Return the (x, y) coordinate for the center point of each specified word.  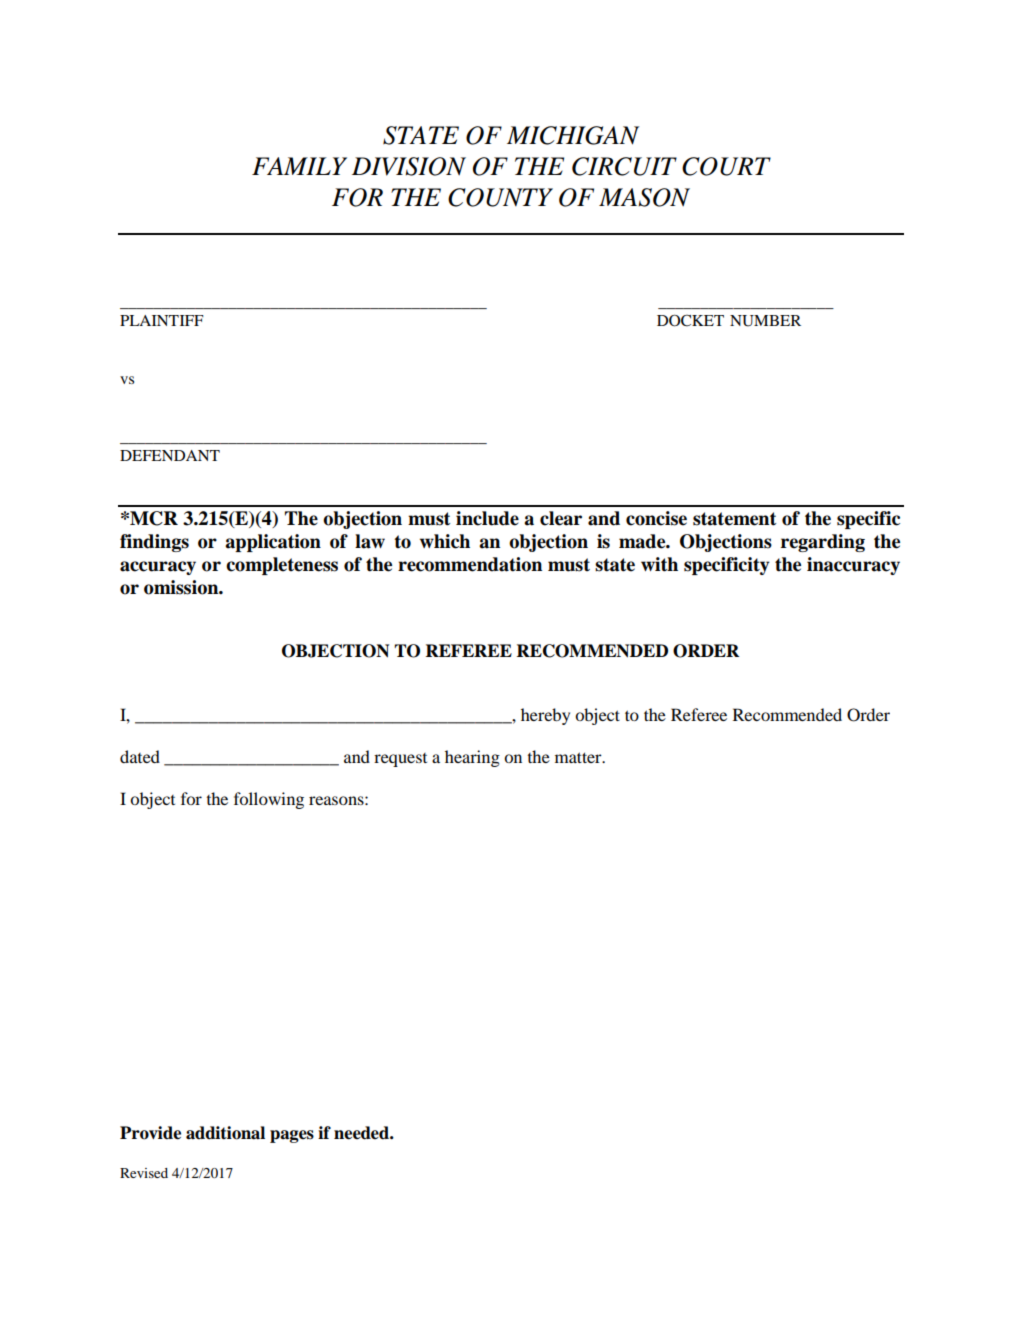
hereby (545, 716)
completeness (282, 566)
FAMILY (299, 166)
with (659, 564)
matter (579, 757)
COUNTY (500, 197)
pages (292, 1136)
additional (225, 1133)
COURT (726, 166)
